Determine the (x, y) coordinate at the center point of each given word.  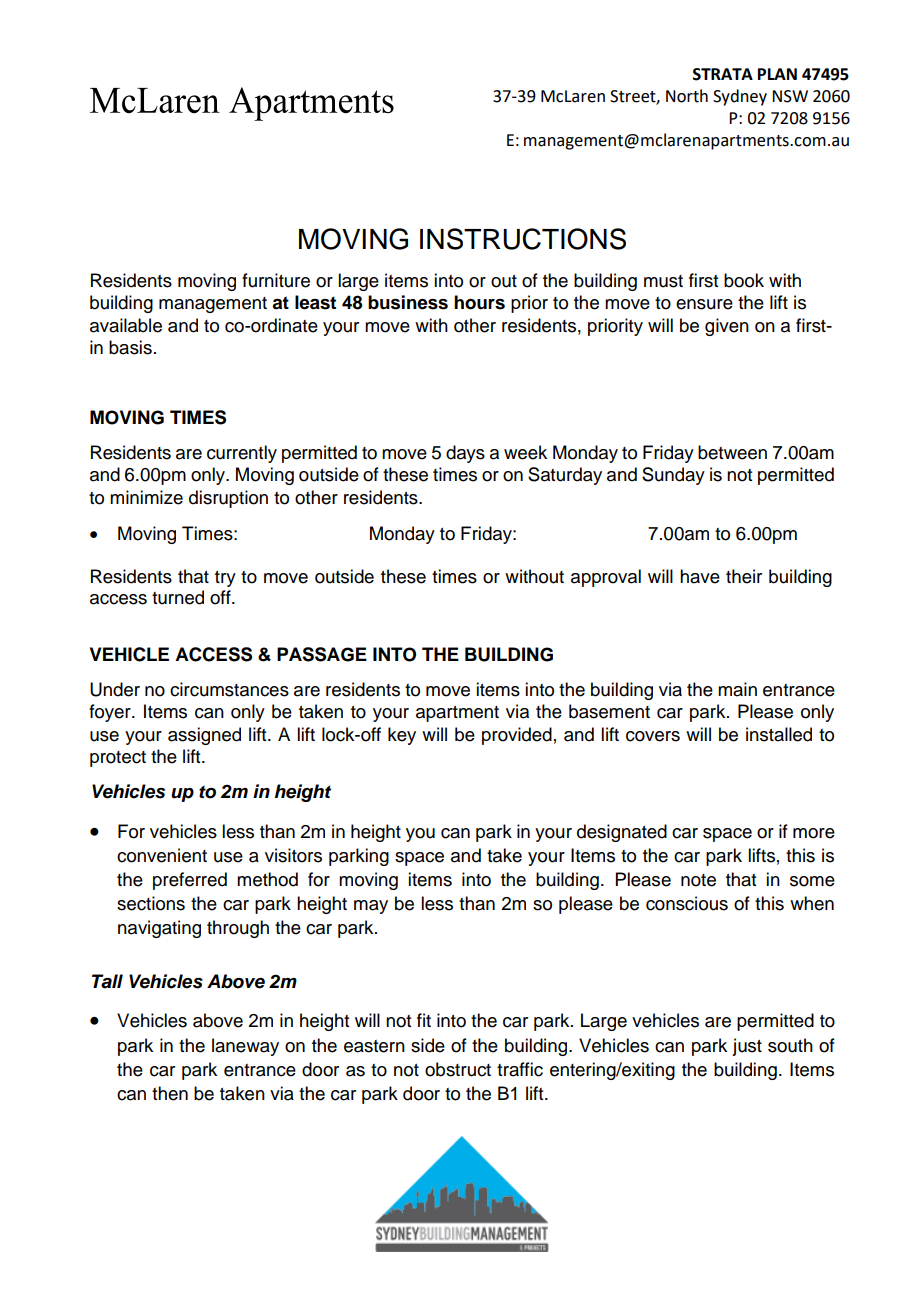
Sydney (740, 97)
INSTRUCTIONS (523, 239)
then (170, 1093)
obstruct (458, 1069)
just (747, 1047)
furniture (276, 280)
